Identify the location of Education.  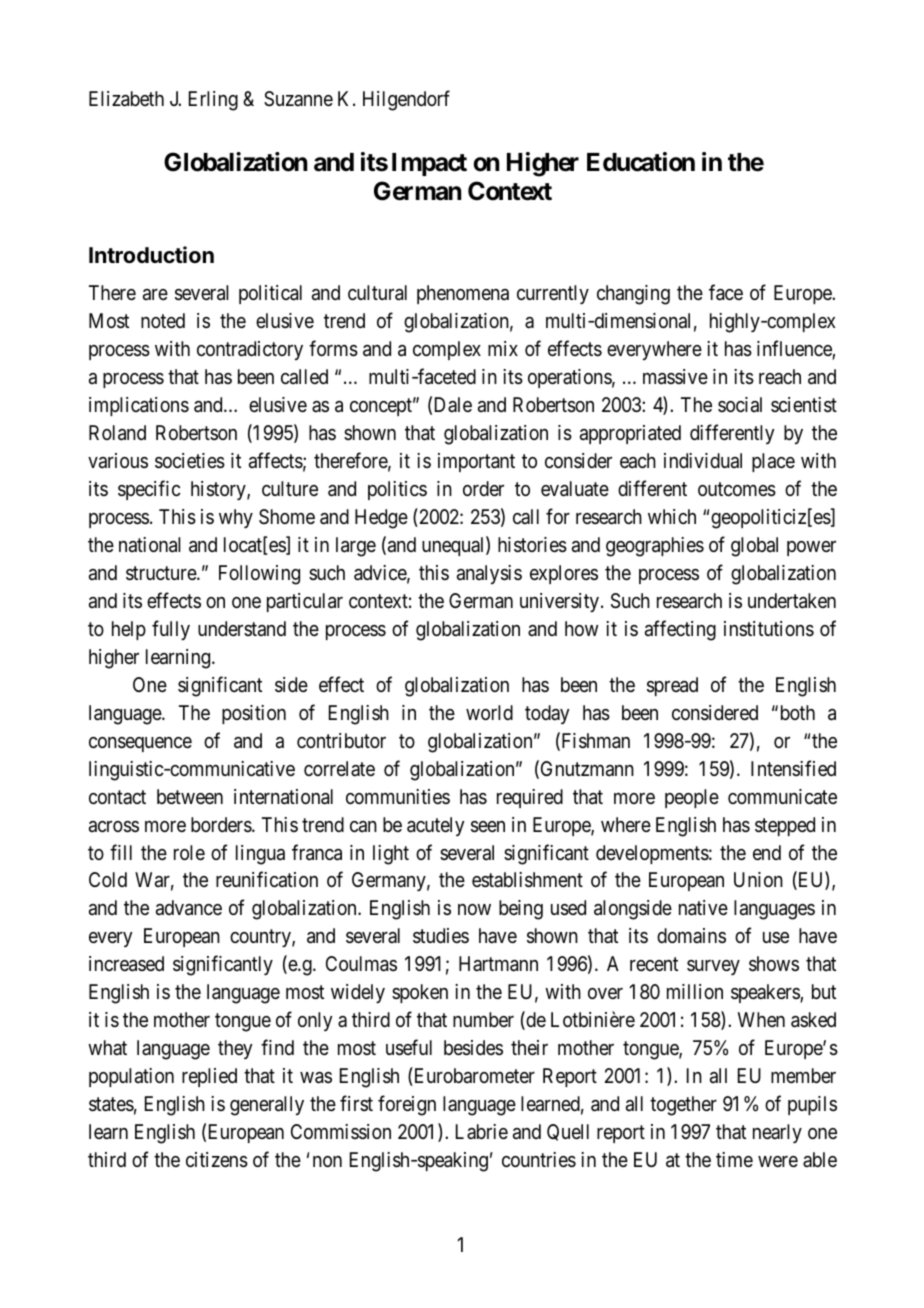
(641, 162).
